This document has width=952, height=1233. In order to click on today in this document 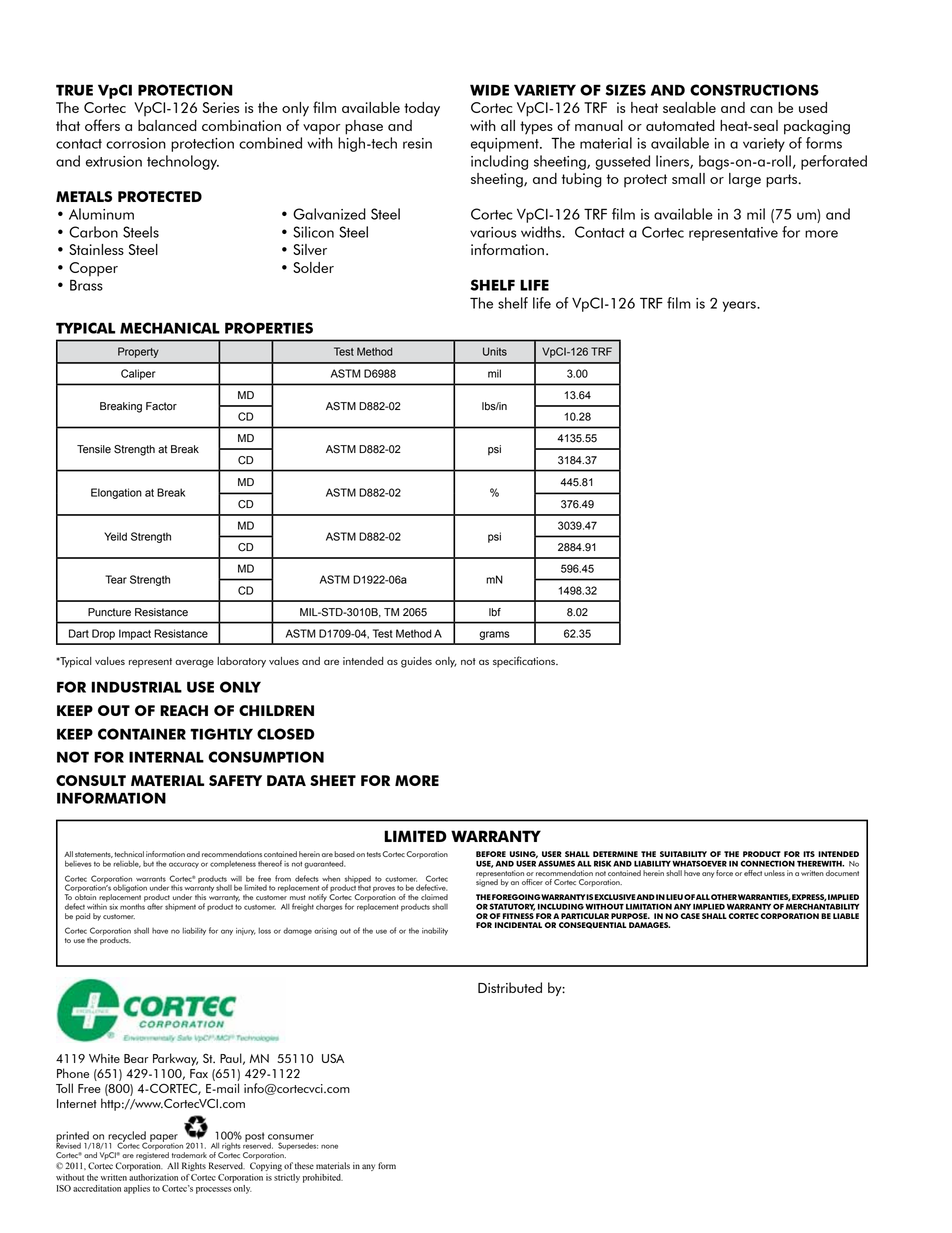, I will do `click(422, 109)`.
